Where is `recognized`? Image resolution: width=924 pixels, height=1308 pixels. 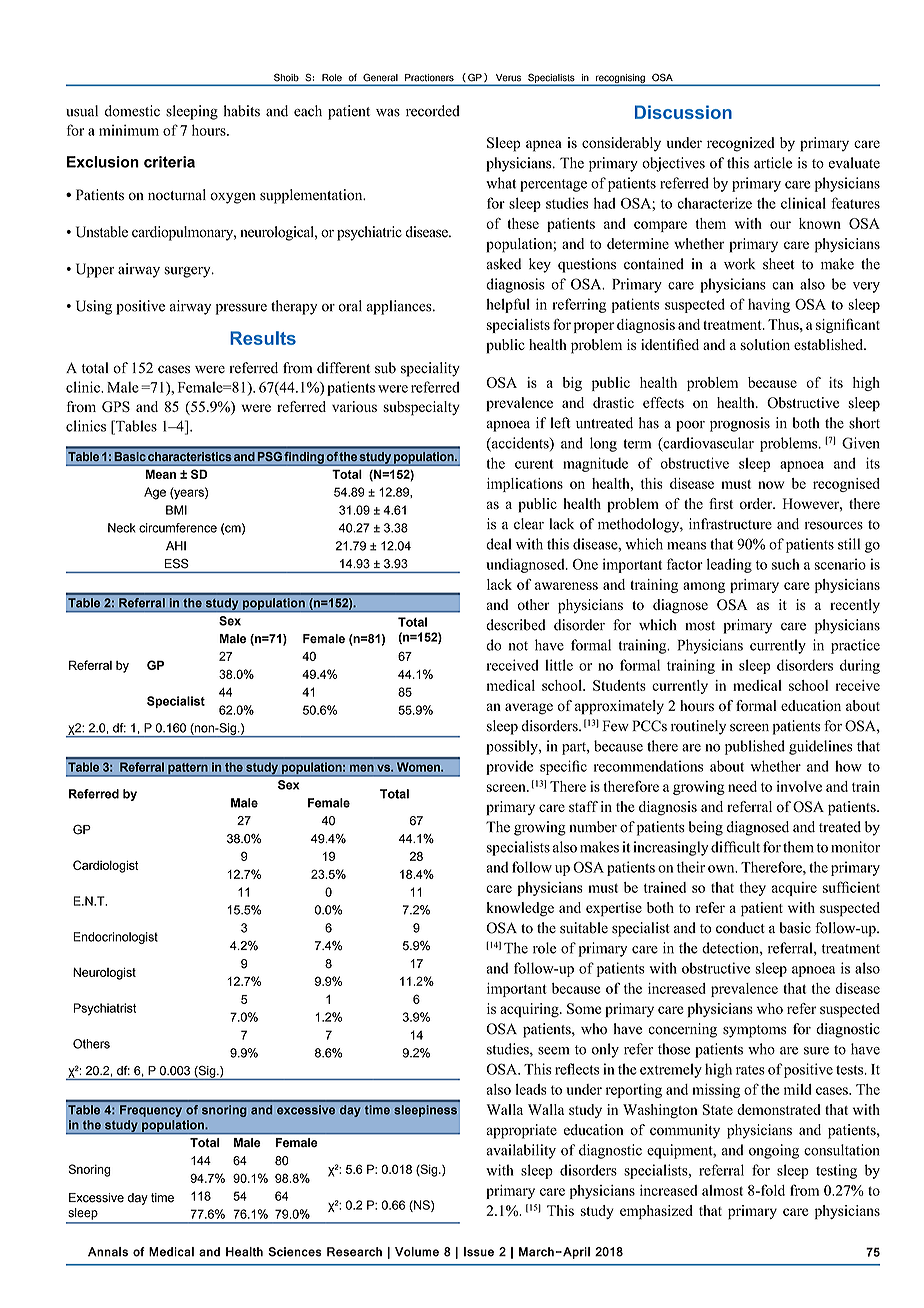
recognized is located at coordinates (741, 144).
